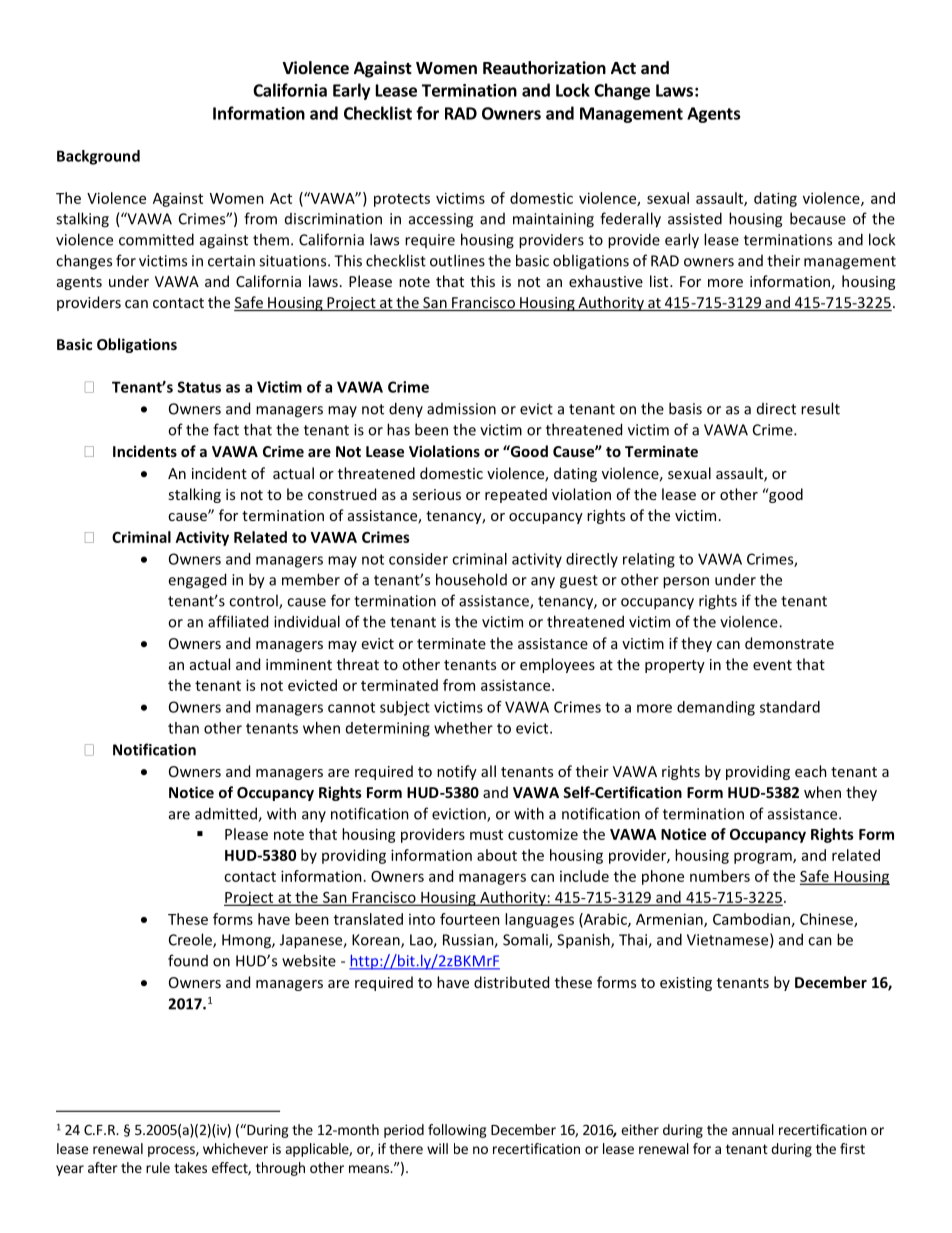  Describe the element at coordinates (695, 218) in the image. I see `assisted` at that location.
